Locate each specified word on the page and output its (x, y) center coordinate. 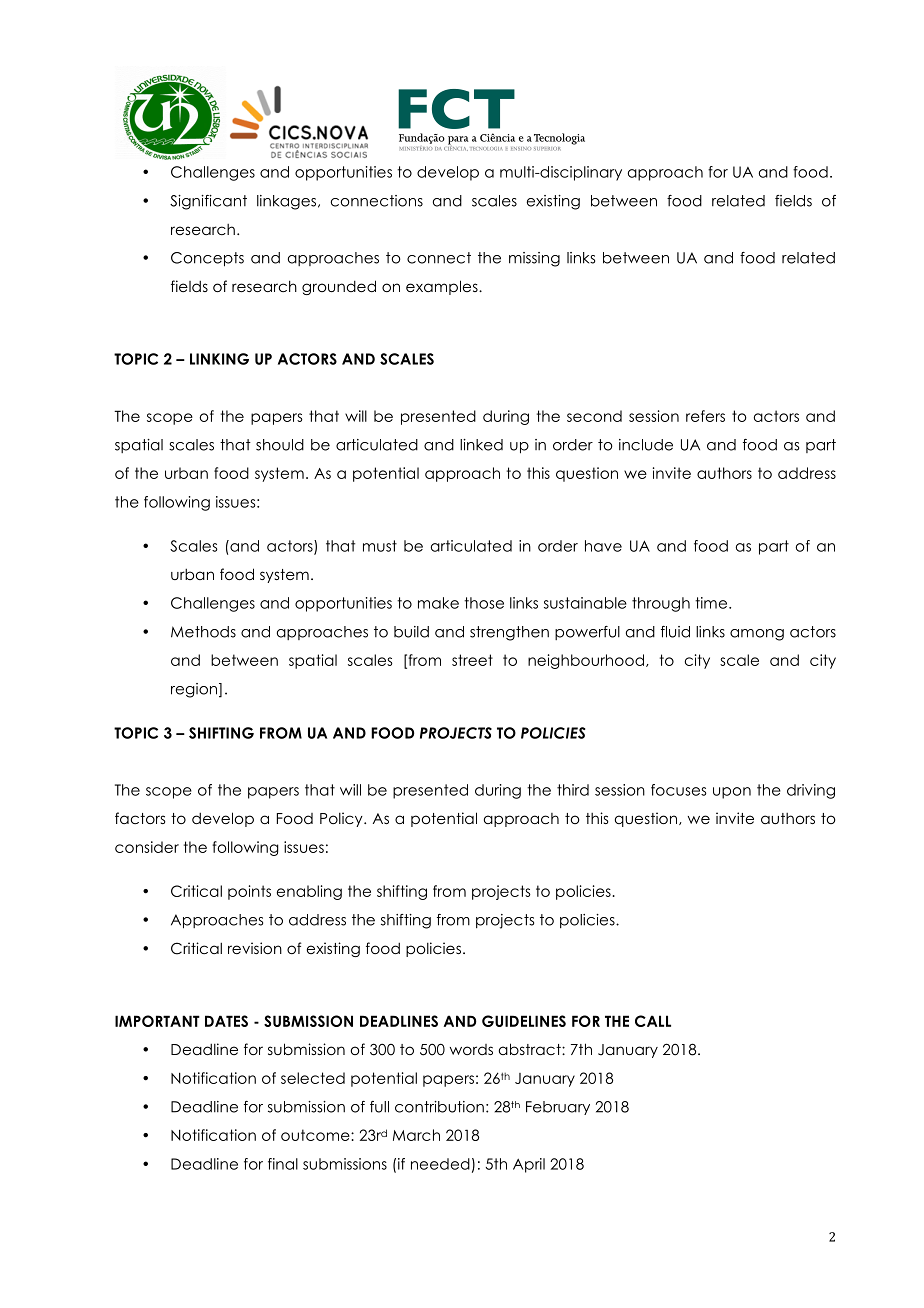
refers (705, 416)
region (195, 690)
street (472, 660)
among (757, 635)
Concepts (207, 259)
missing (534, 259)
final (283, 1164)
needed (440, 1164)
